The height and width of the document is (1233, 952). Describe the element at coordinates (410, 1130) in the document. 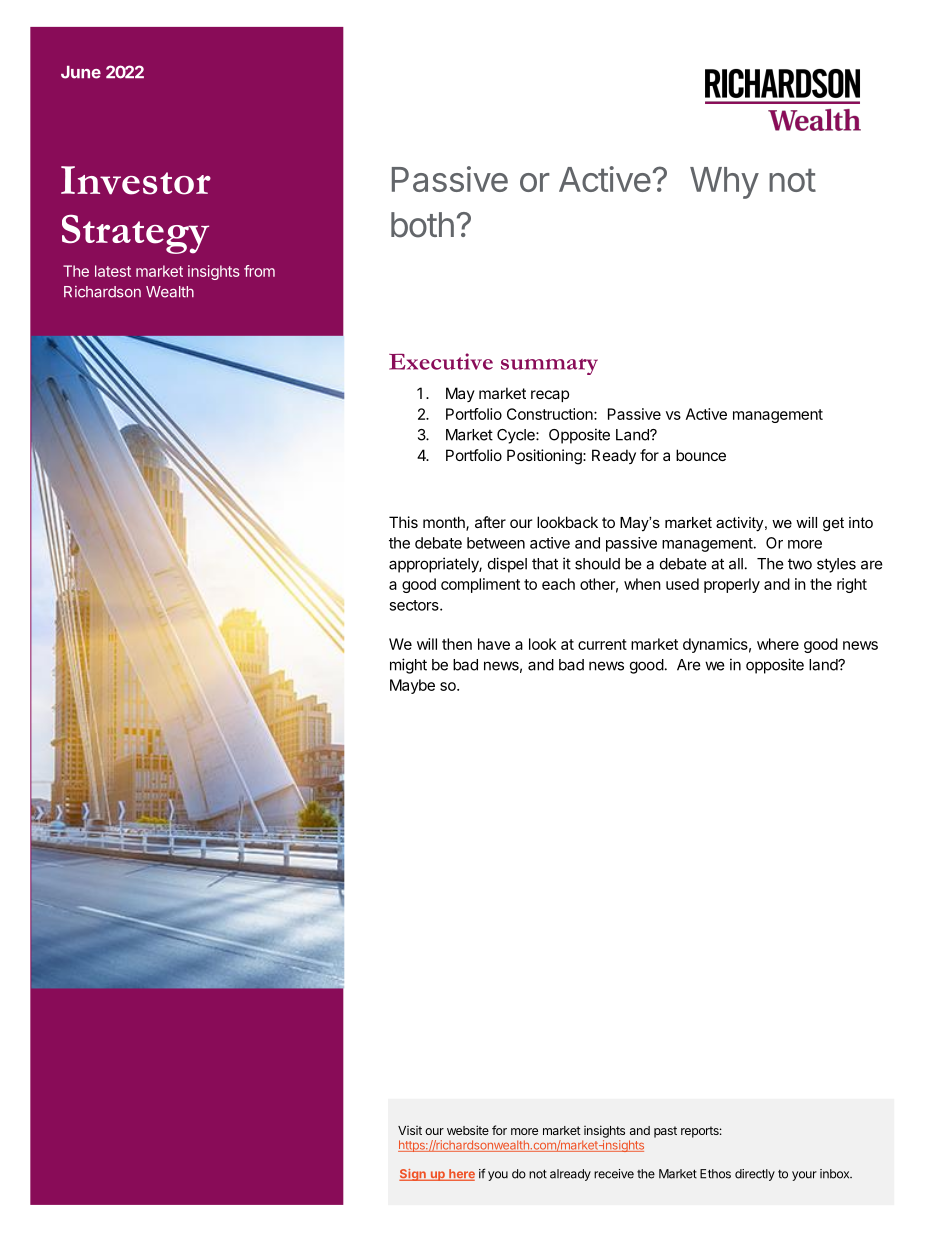

I see `Visit` at that location.
